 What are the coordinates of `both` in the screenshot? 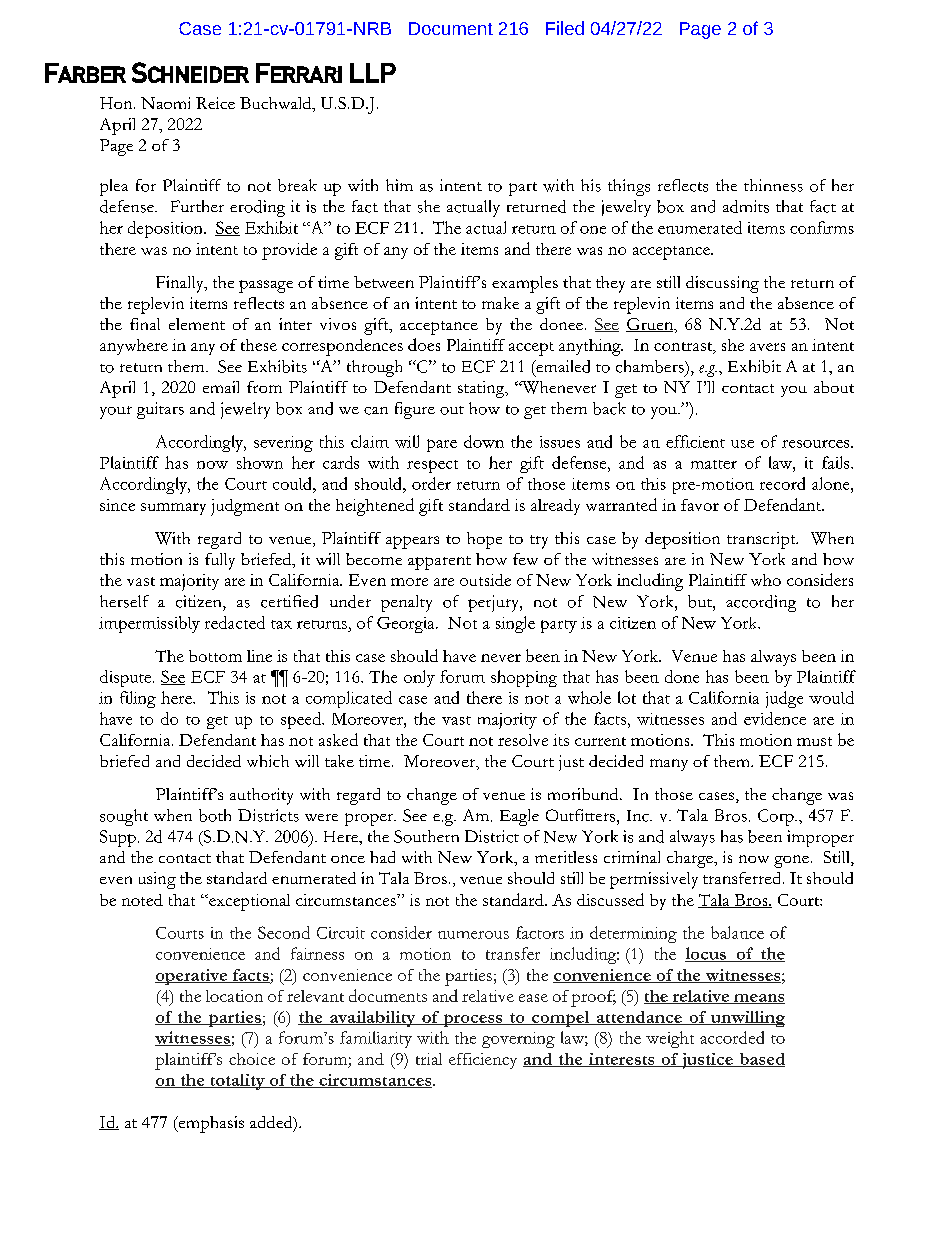 It's located at (215, 815).
